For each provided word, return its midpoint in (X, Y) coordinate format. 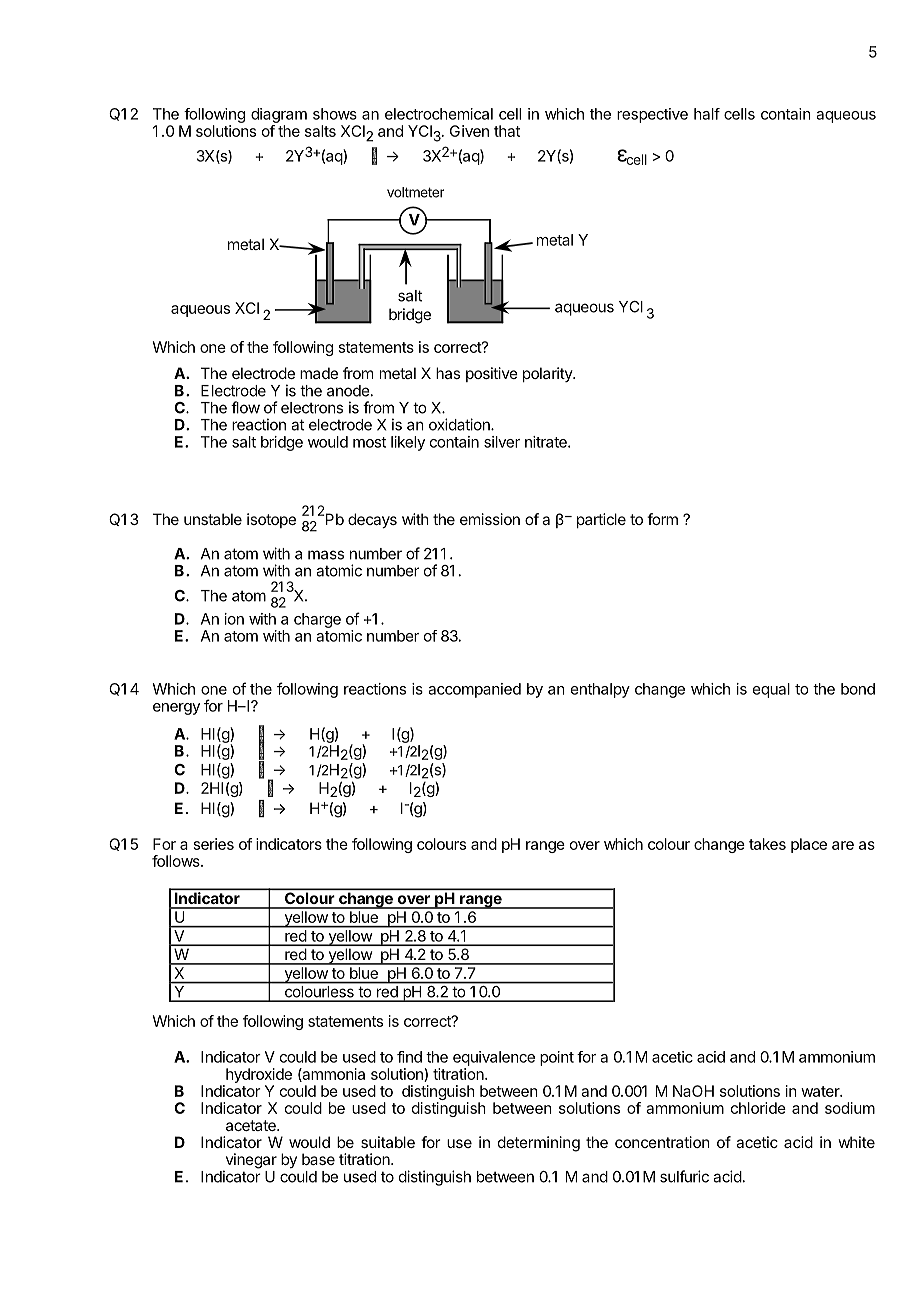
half (707, 114)
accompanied (474, 690)
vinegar (250, 1162)
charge (317, 620)
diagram (279, 115)
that (507, 131)
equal (771, 690)
